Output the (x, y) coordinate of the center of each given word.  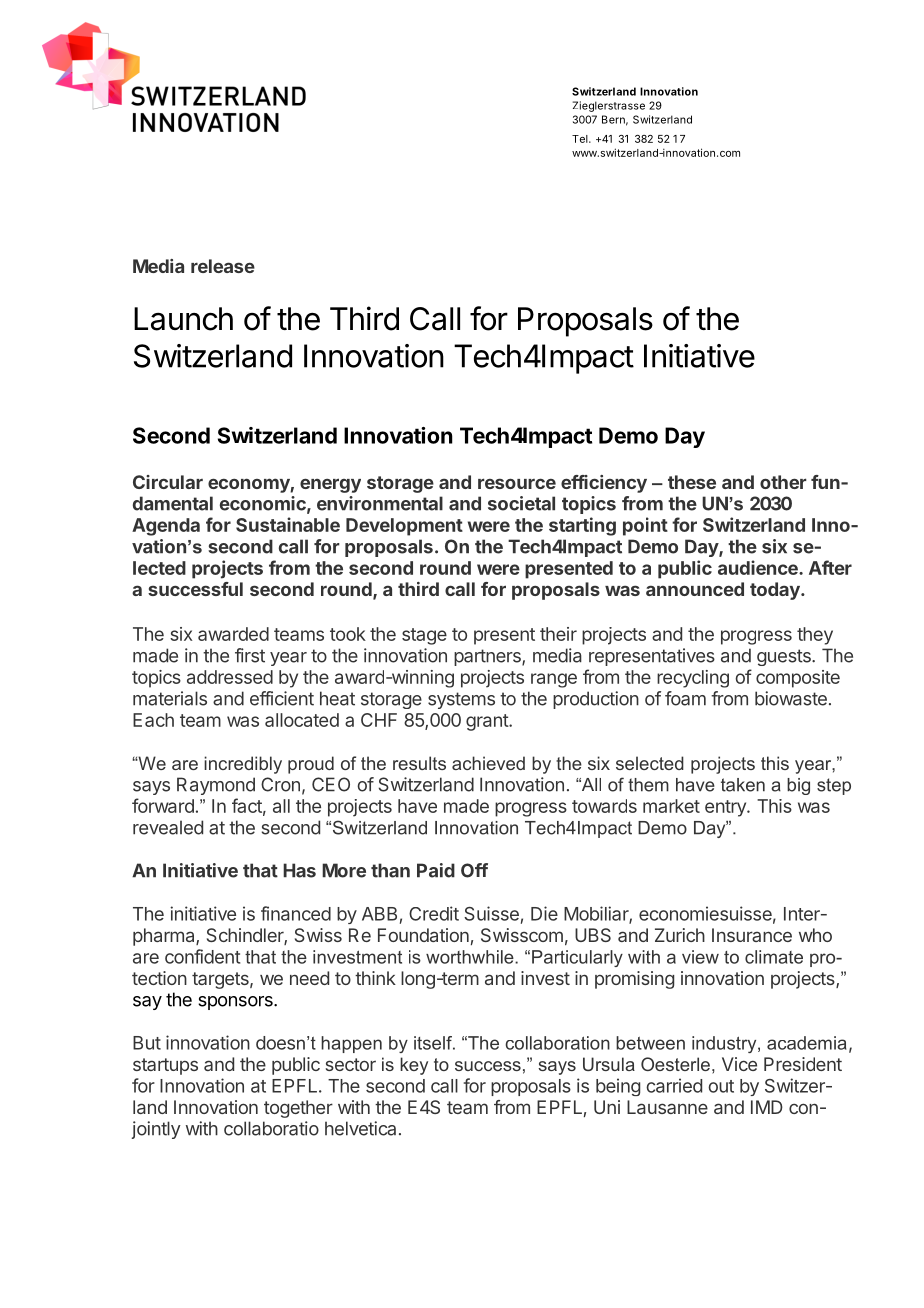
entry (726, 808)
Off (474, 870)
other (783, 482)
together (298, 1109)
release (223, 266)
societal (521, 503)
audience (759, 567)
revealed (168, 827)
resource (517, 483)
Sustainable (288, 524)
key (414, 1066)
